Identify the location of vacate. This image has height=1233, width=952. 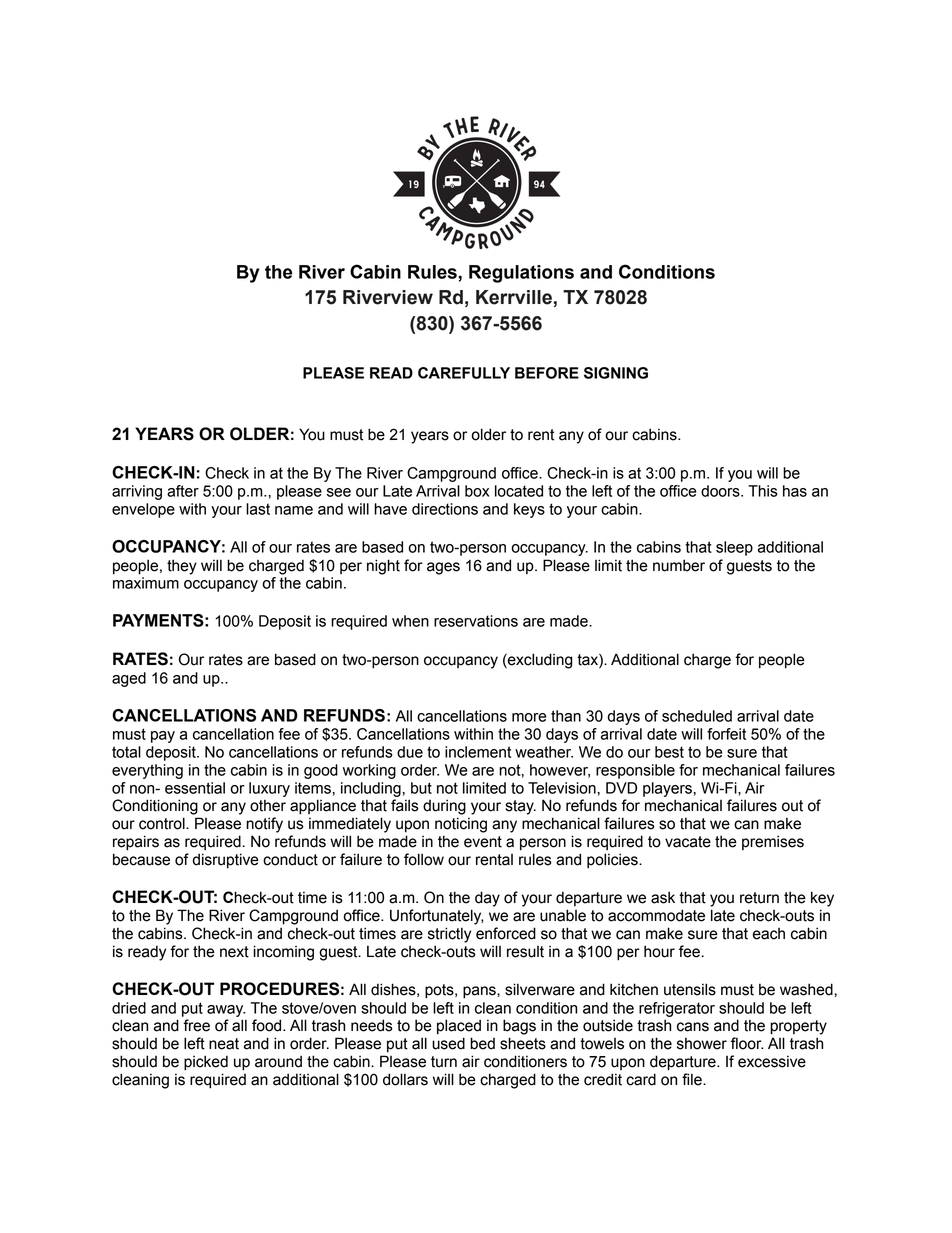
(688, 842).
